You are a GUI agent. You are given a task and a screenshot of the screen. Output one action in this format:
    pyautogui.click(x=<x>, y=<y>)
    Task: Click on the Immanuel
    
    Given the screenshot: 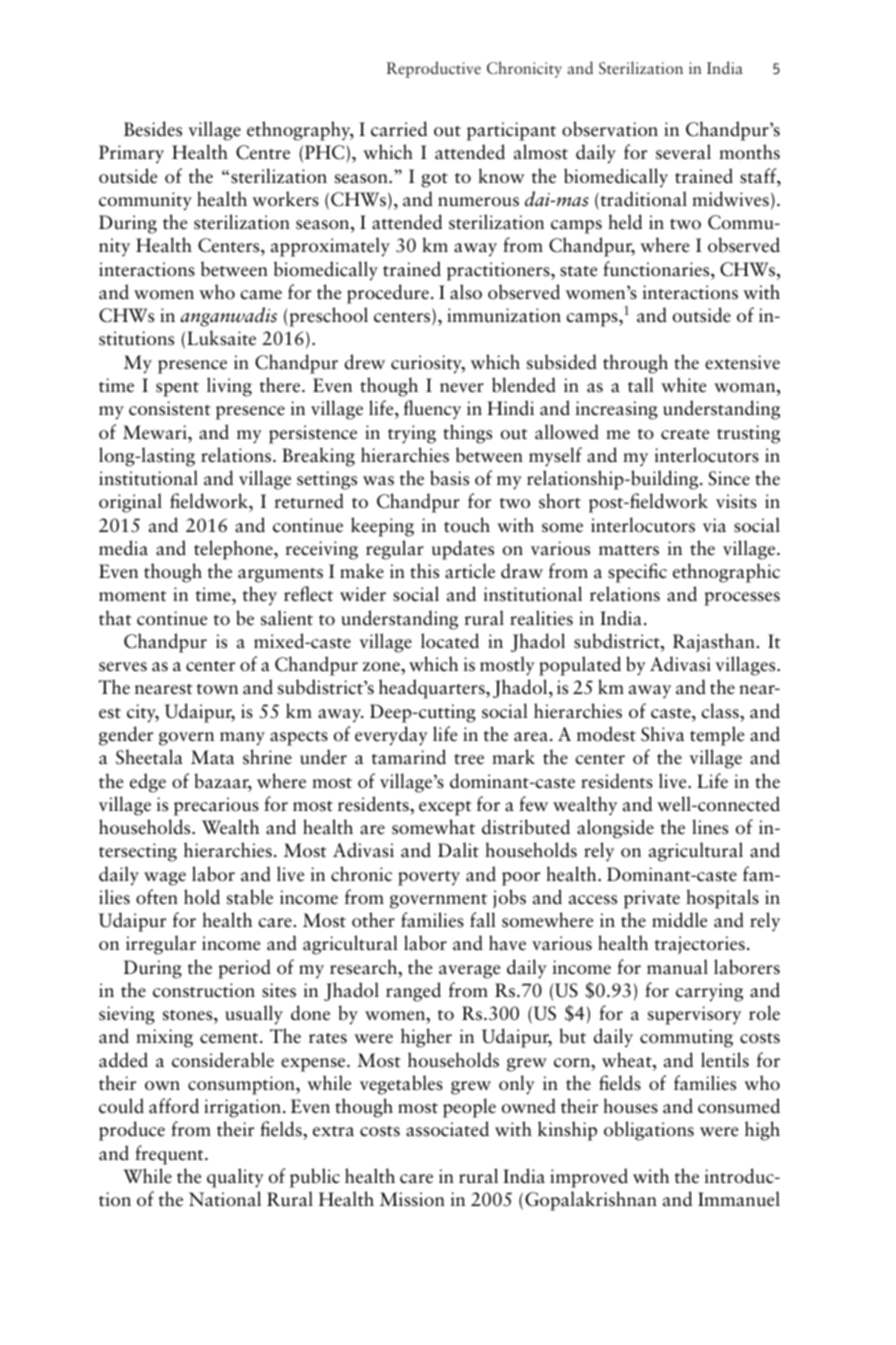 What is the action you would take?
    pyautogui.click(x=739, y=1199)
